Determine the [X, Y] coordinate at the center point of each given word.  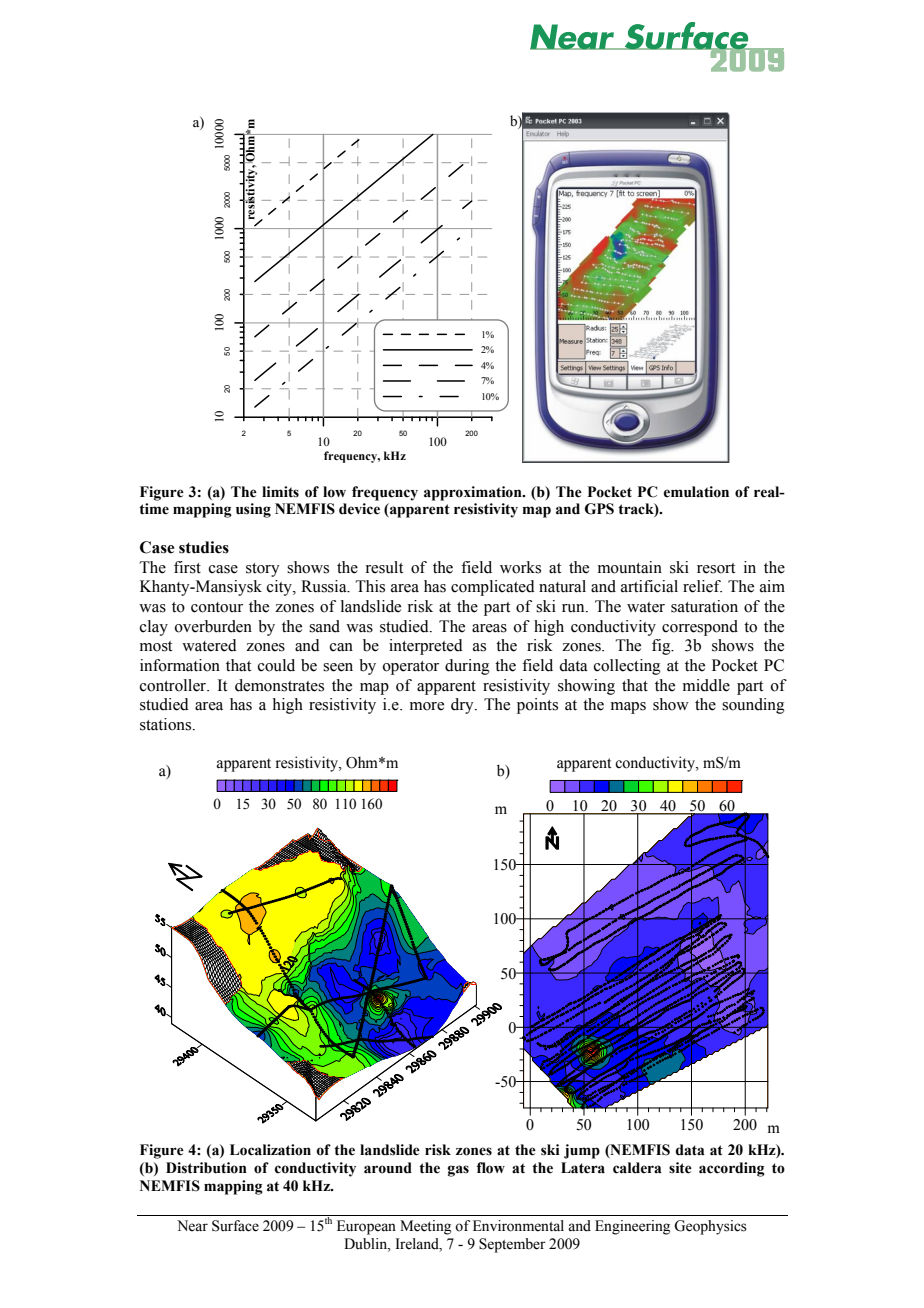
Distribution [206, 1168]
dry [463, 706]
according [732, 1169]
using [253, 510]
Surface [235, 1226]
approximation [474, 493]
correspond [700, 628]
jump [582, 1151]
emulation [696, 492]
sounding [753, 706]
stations [167, 724]
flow [491, 1168]
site [680, 1168]
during [467, 667]
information [180, 665]
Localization [270, 1150]
